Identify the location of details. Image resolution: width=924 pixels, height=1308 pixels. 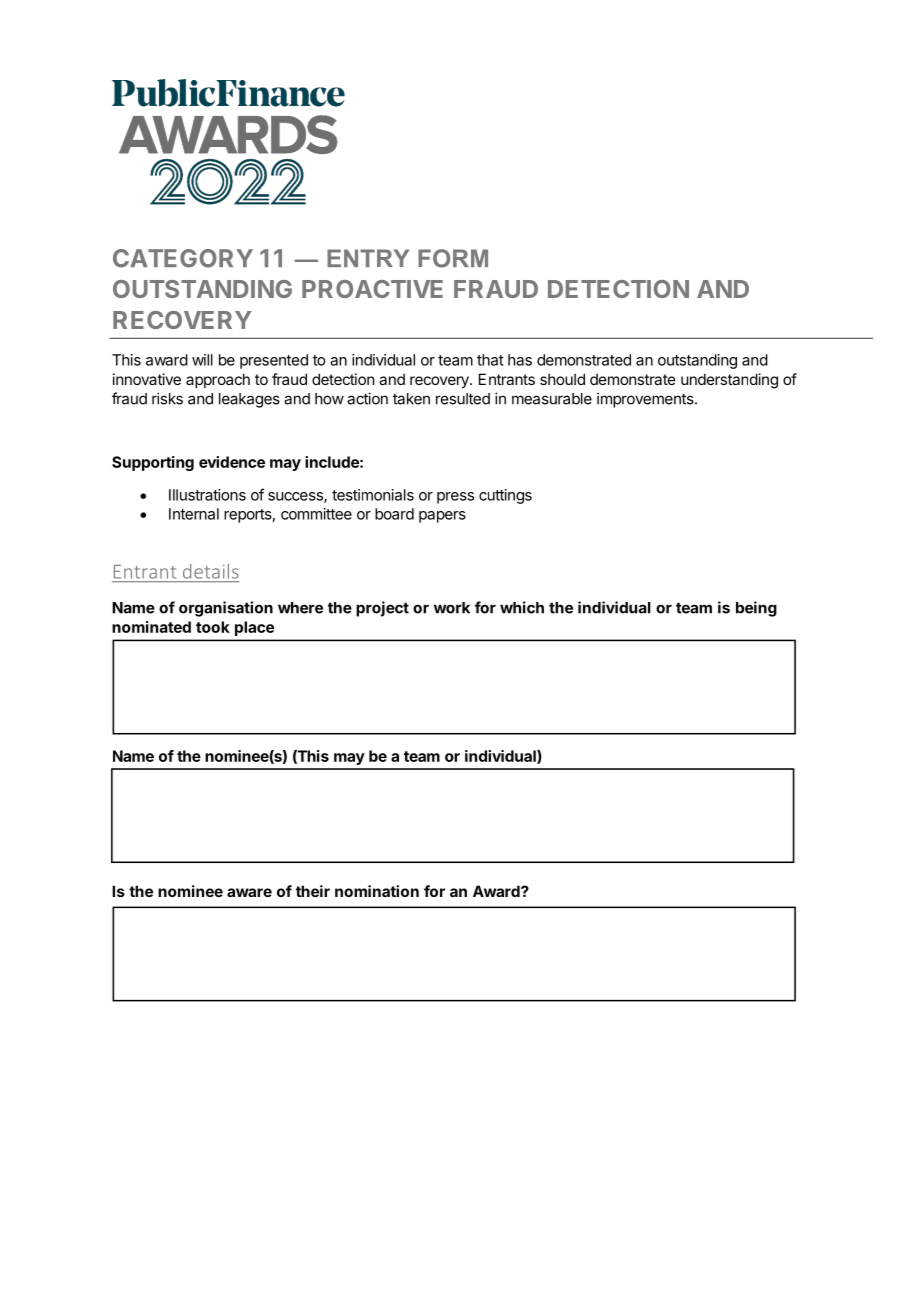
(211, 571).
